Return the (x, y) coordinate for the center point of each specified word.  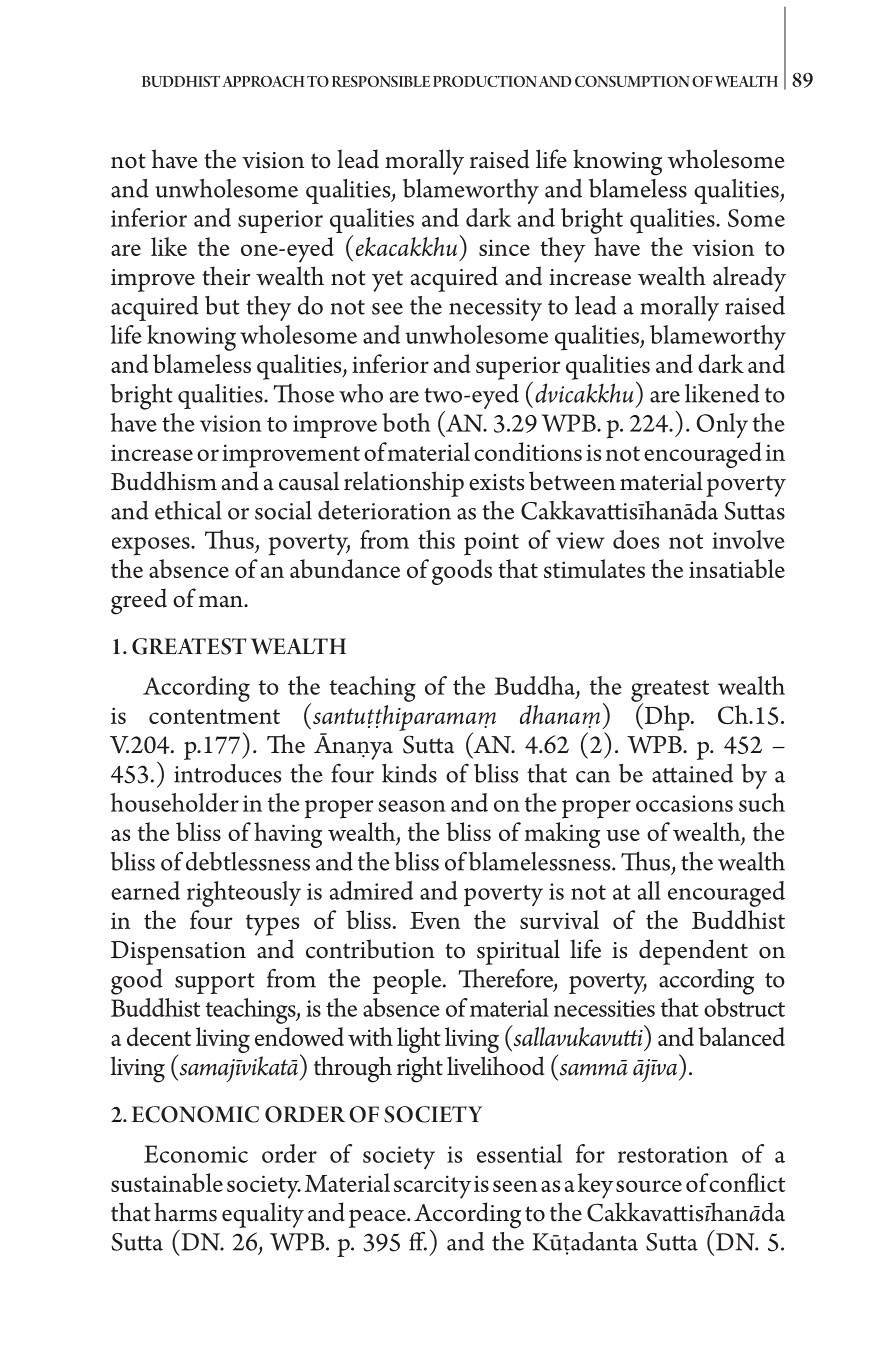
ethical (188, 510)
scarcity (432, 1187)
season (412, 806)
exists (496, 482)
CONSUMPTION (632, 81)
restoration (673, 1154)
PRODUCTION (485, 81)
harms (185, 1212)
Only (722, 425)
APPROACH (263, 81)
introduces (227, 773)
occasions (684, 803)
